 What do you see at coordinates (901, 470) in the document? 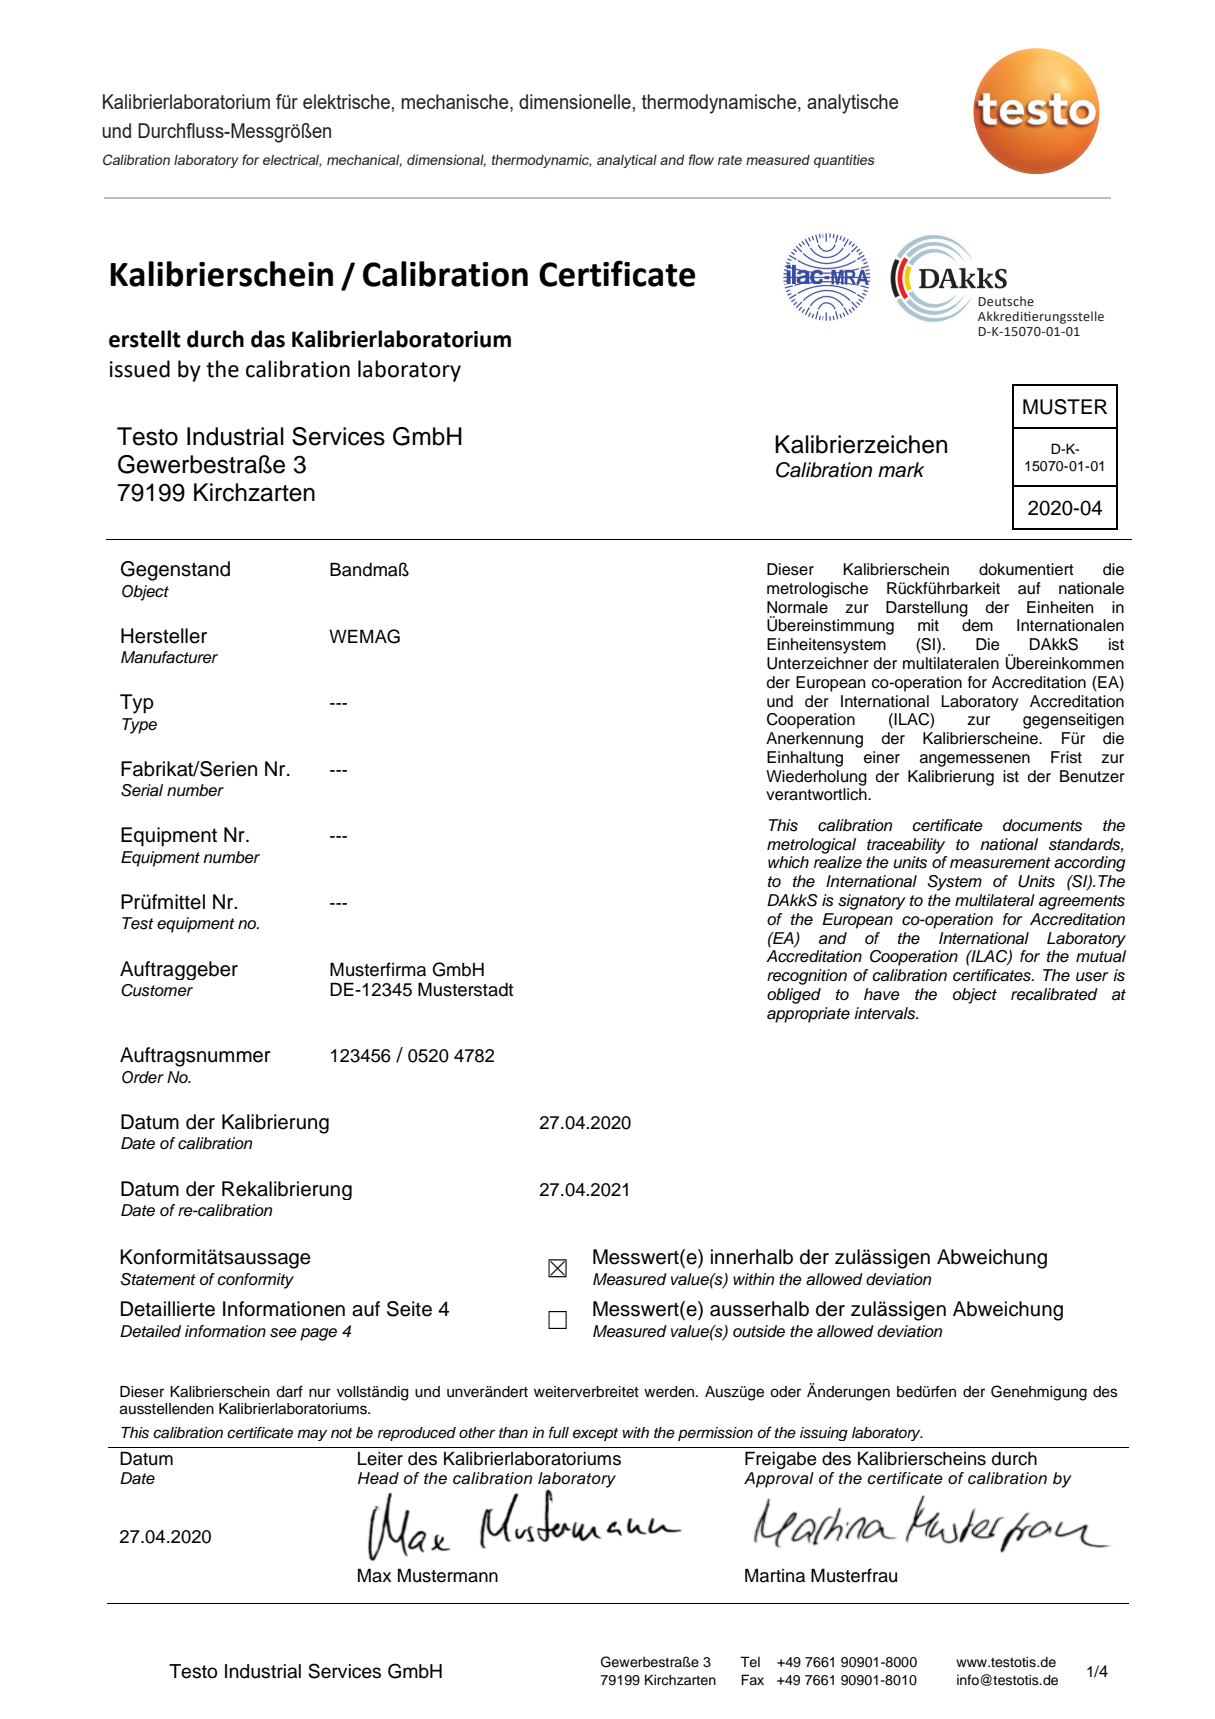
I see `mark` at bounding box center [901, 470].
